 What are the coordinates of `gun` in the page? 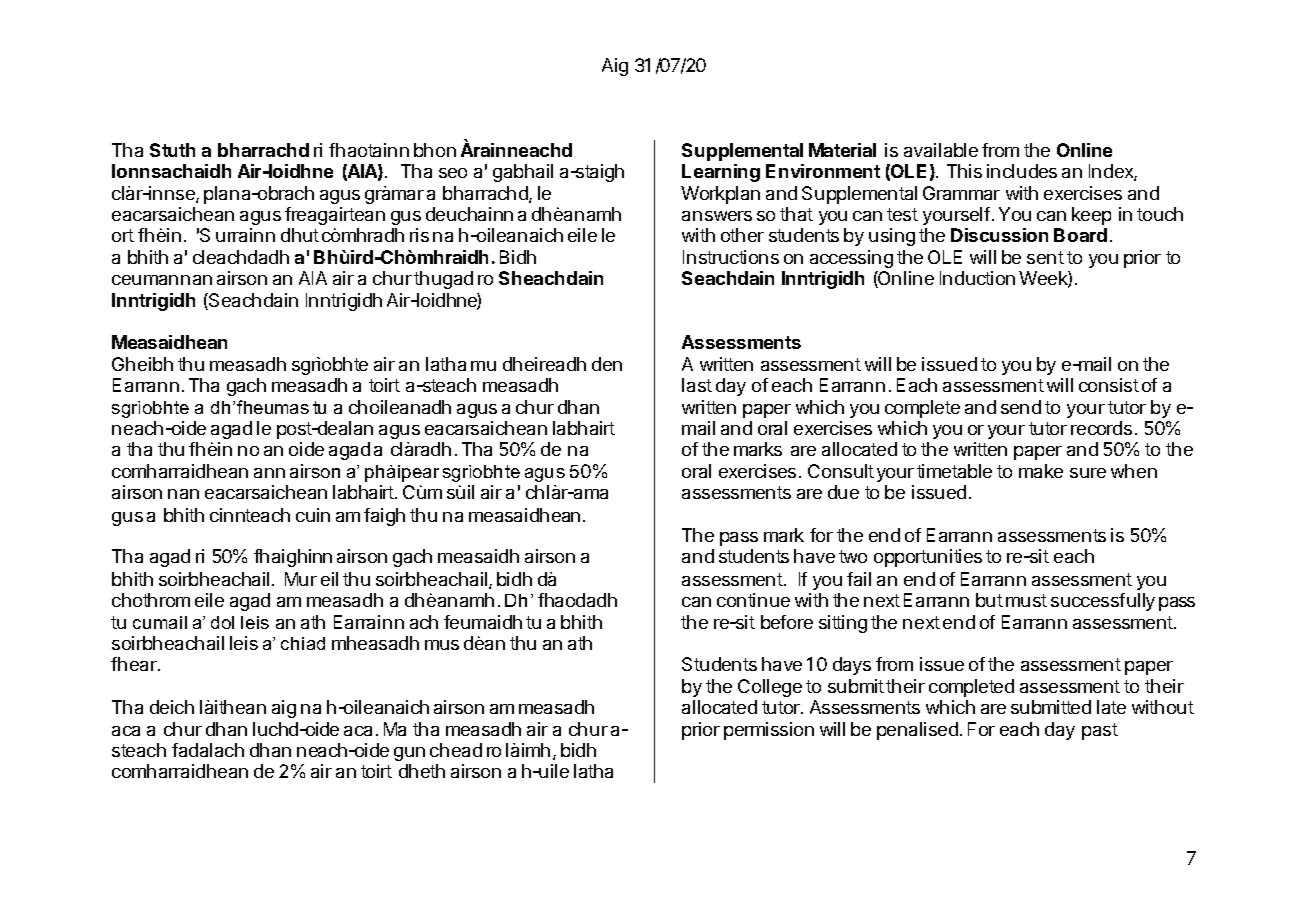 It's located at (409, 754).
